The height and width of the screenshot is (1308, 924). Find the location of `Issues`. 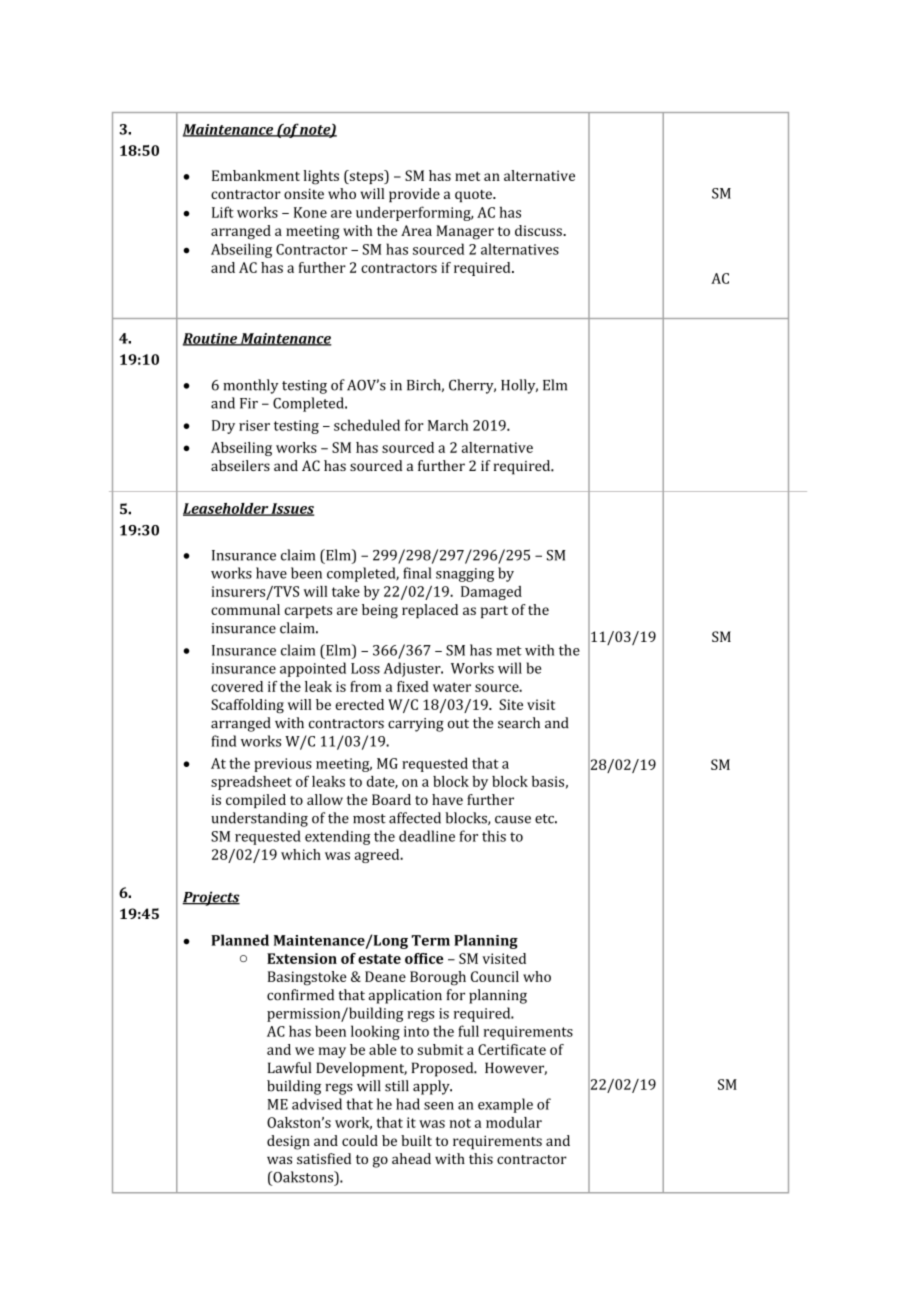

Issues is located at coordinates (291, 509).
